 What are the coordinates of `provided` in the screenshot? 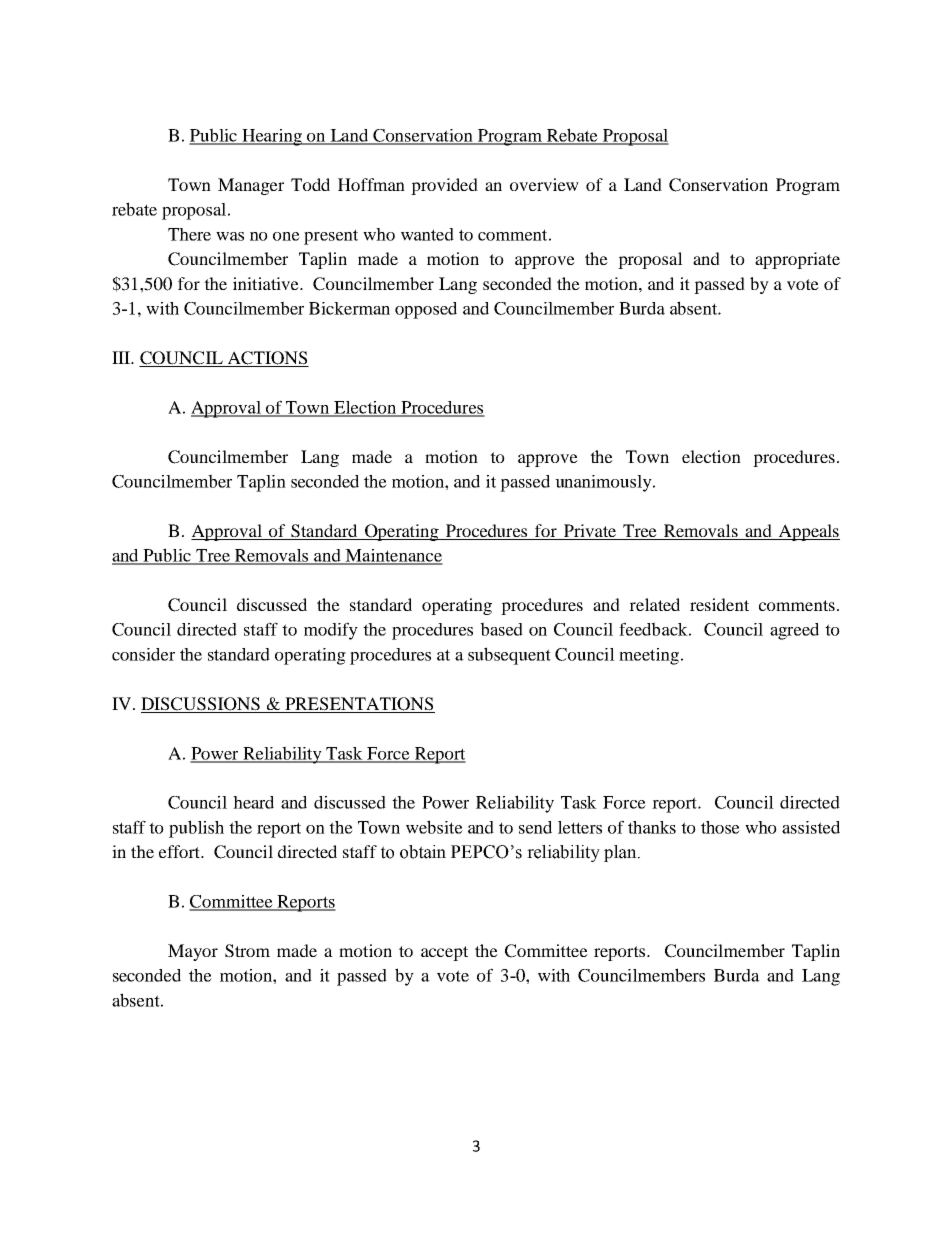 It's located at (444, 186).
